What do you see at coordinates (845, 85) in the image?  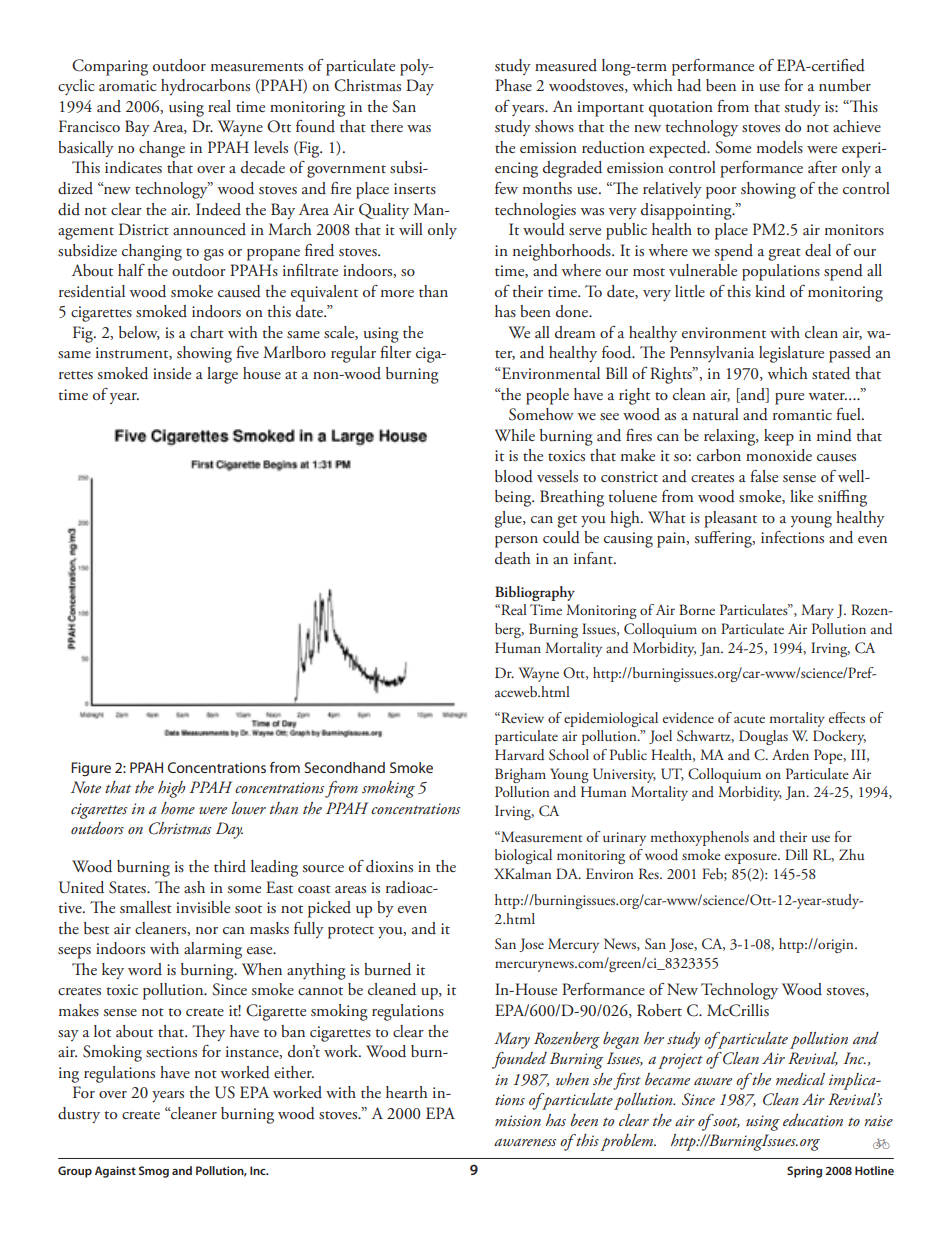 I see `number` at bounding box center [845, 85].
